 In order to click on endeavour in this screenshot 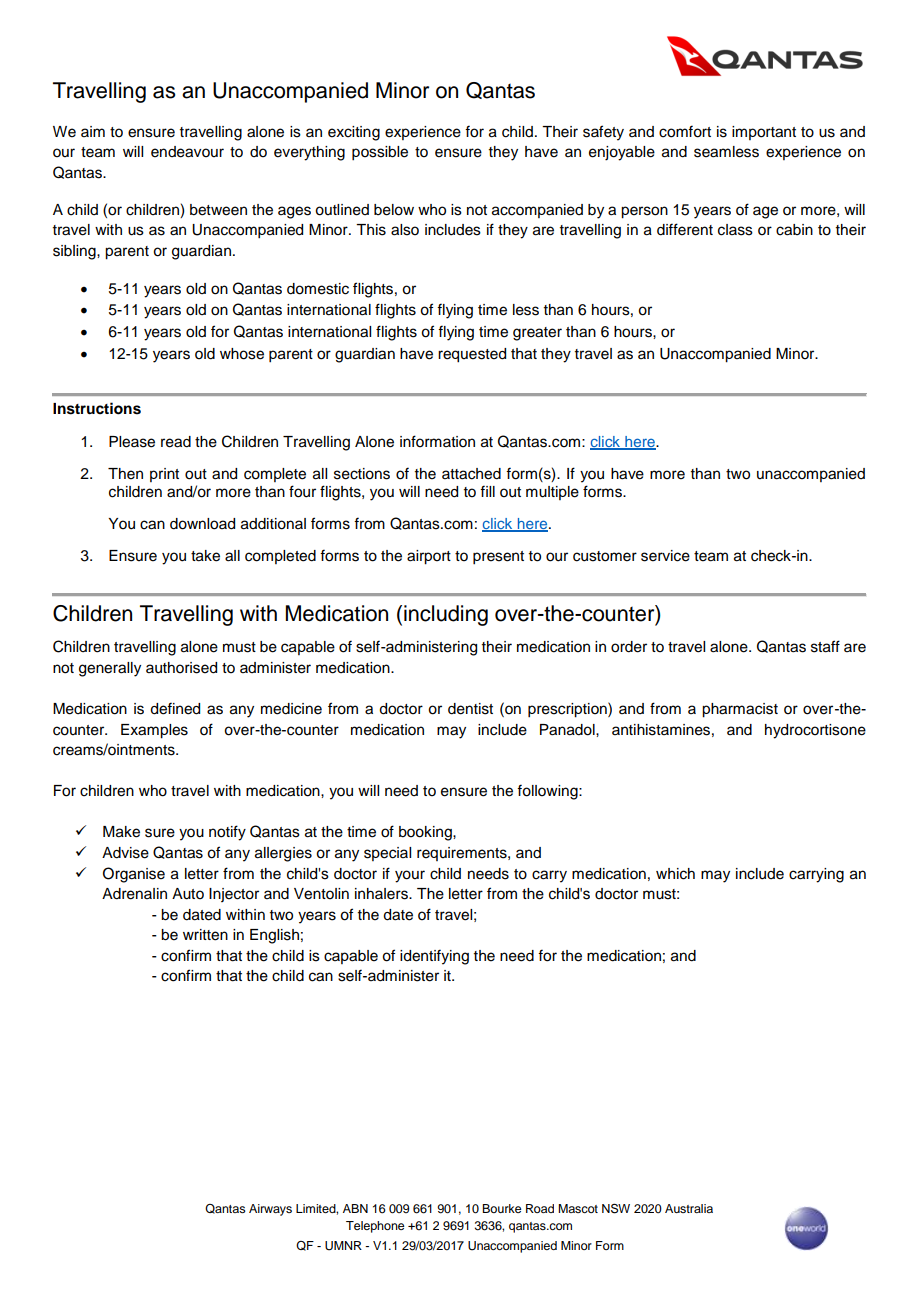, I will do `click(187, 152)`.
